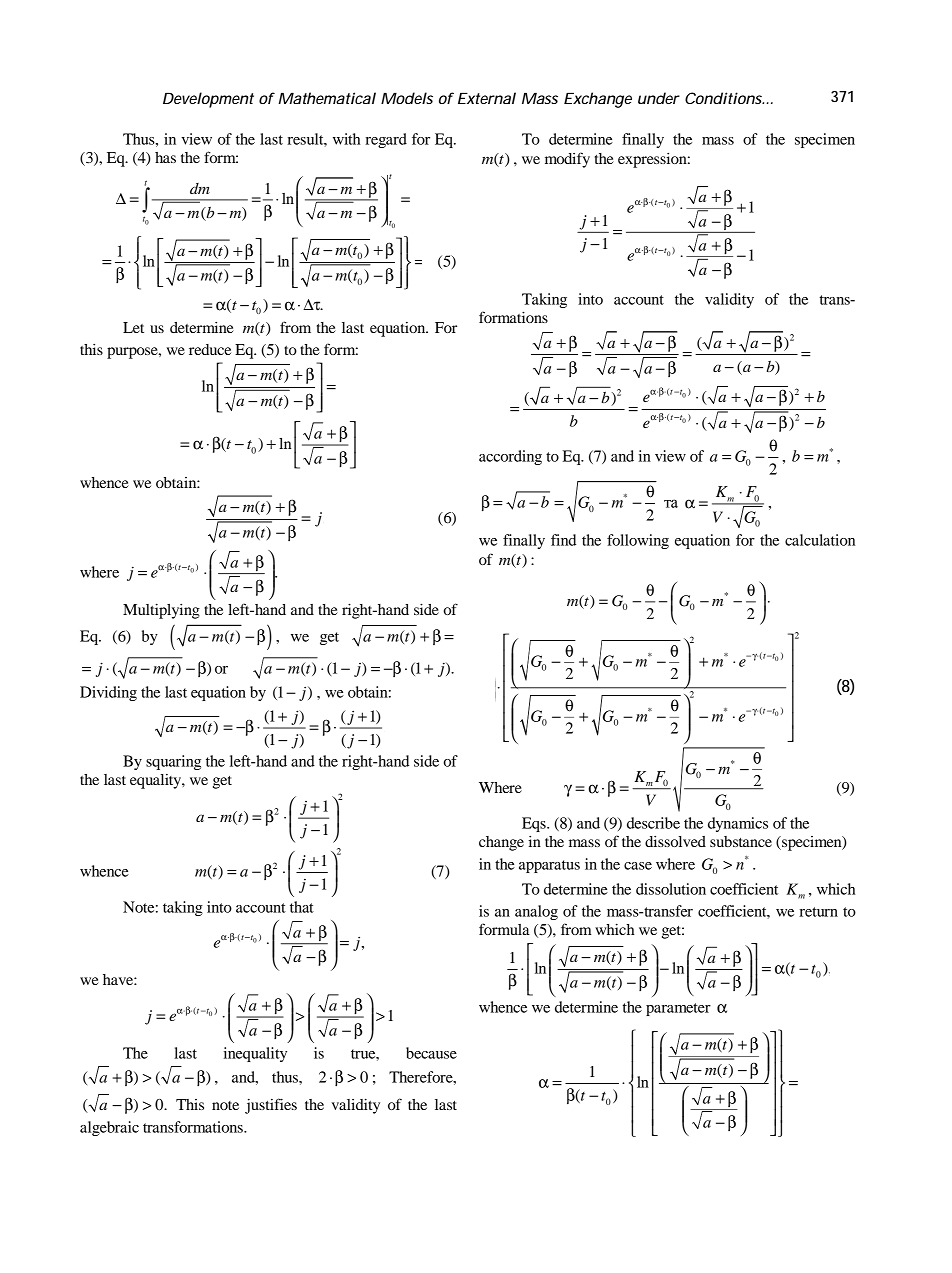 The image size is (952, 1273). I want to click on justifies, so click(271, 1106).
